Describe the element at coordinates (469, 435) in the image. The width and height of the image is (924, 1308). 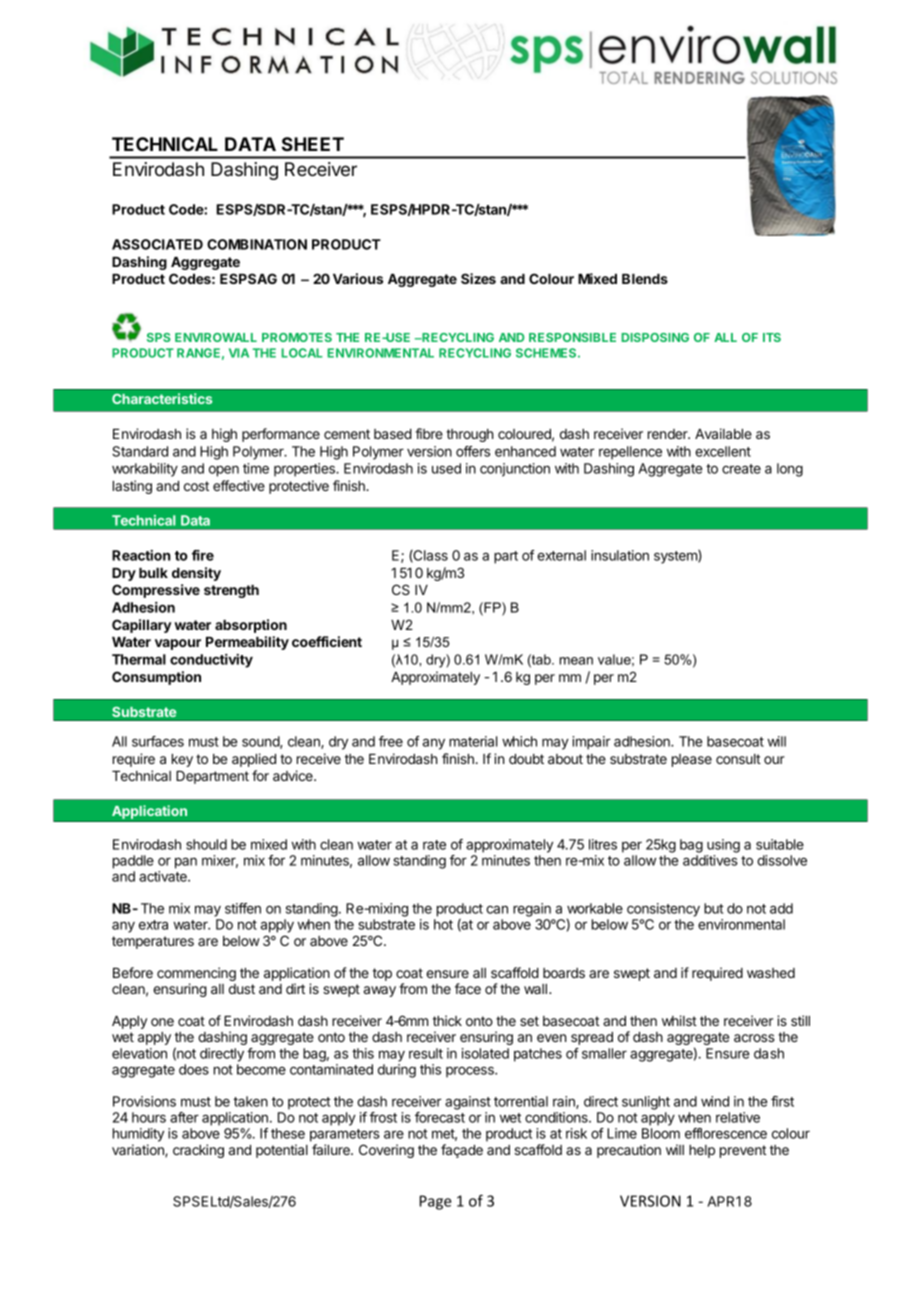
I see `through` at that location.
